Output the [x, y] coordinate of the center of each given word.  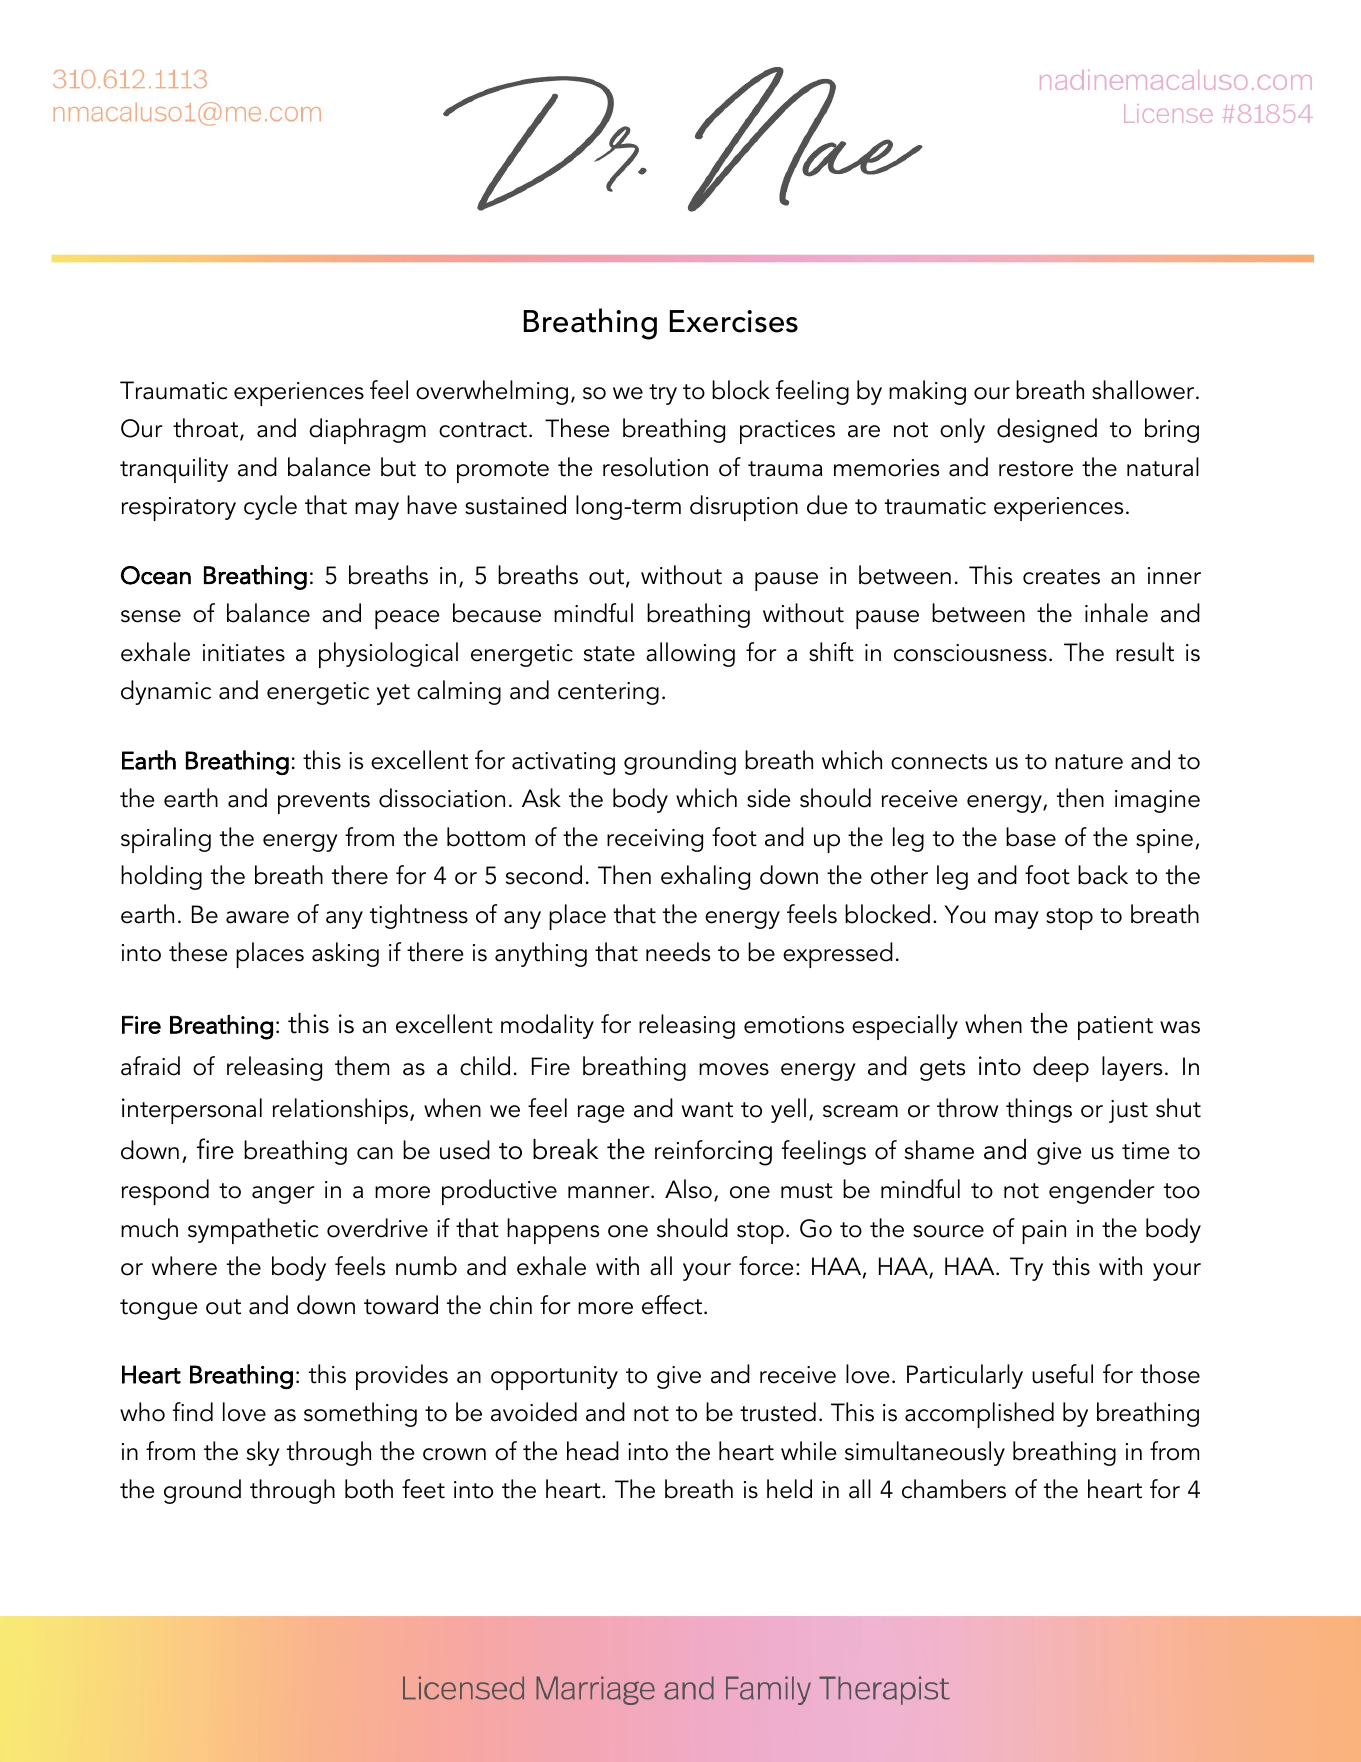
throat [207, 429]
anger [283, 1195]
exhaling [705, 877]
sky [263, 1453]
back [1103, 875]
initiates [244, 653]
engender [1102, 1191]
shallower [1144, 390]
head [593, 1451]
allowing [690, 654]
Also [688, 1189]
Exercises [734, 321]
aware [257, 917]
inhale [1116, 613]
